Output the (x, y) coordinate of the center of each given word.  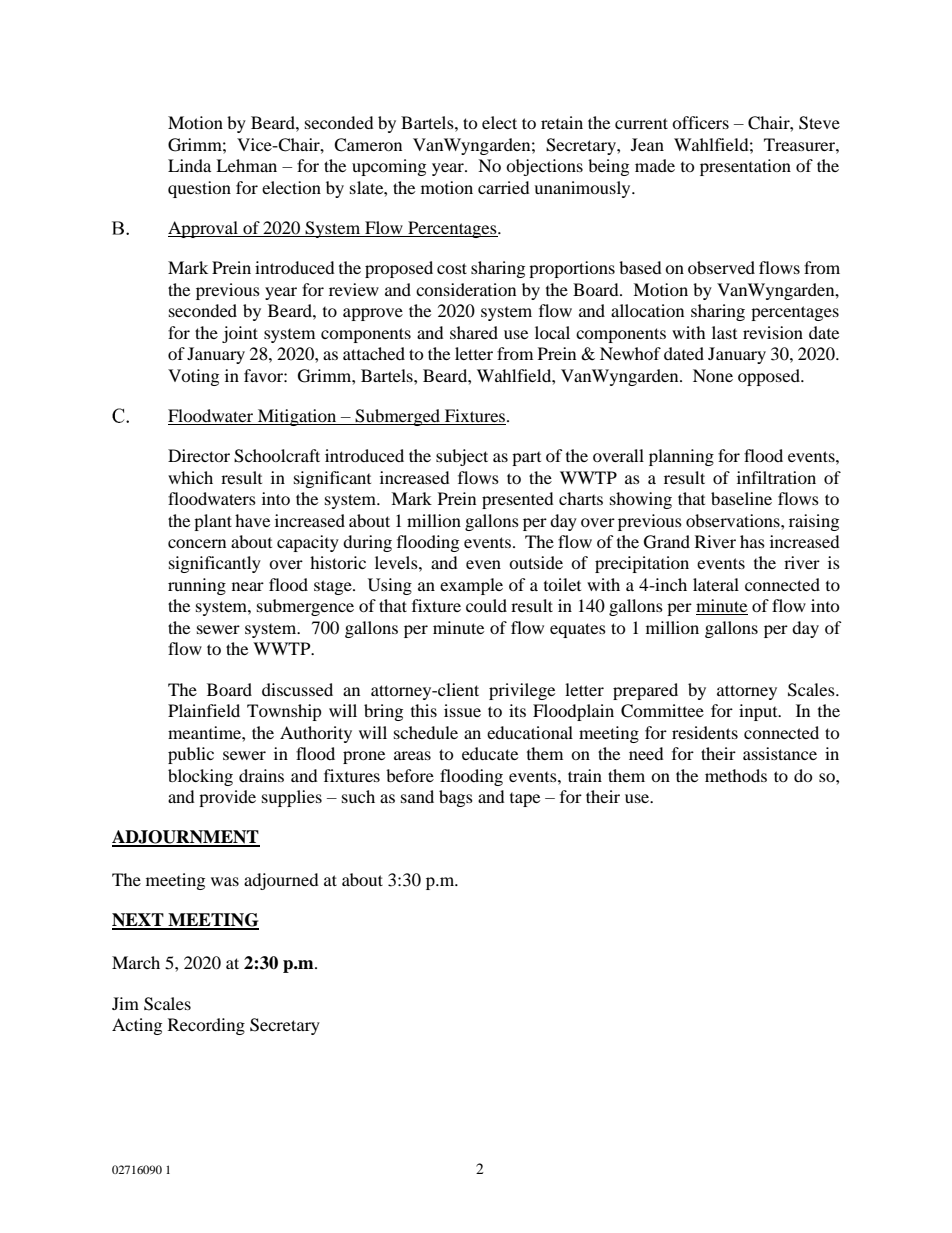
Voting (193, 377)
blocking (200, 777)
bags (456, 798)
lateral (716, 584)
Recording (206, 1026)
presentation (745, 167)
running (197, 586)
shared (474, 332)
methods (736, 775)
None (713, 375)
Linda (189, 165)
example (471, 586)
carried (504, 187)
